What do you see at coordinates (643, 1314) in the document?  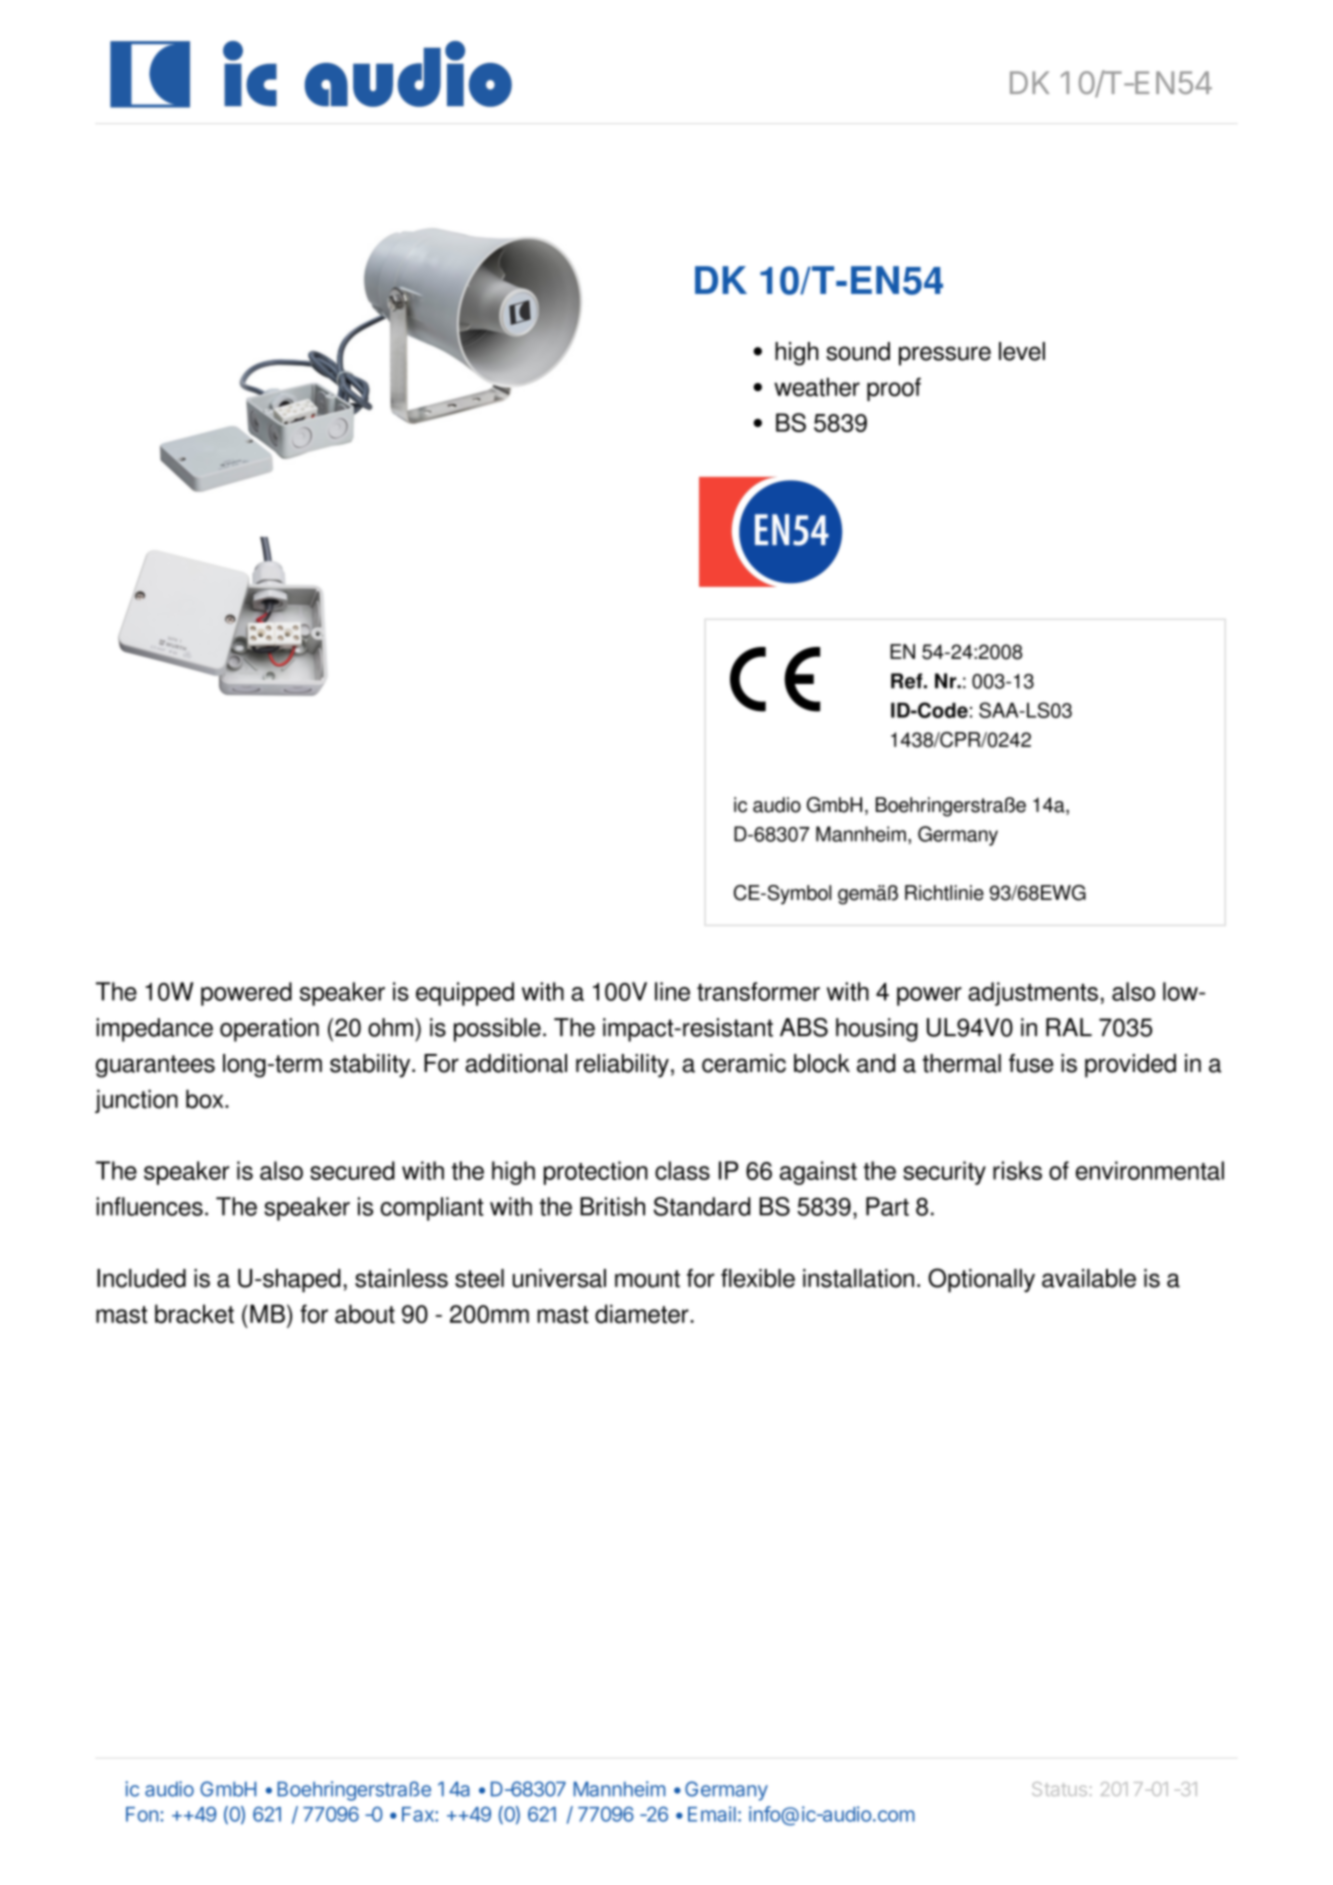 I see `diameter` at bounding box center [643, 1314].
